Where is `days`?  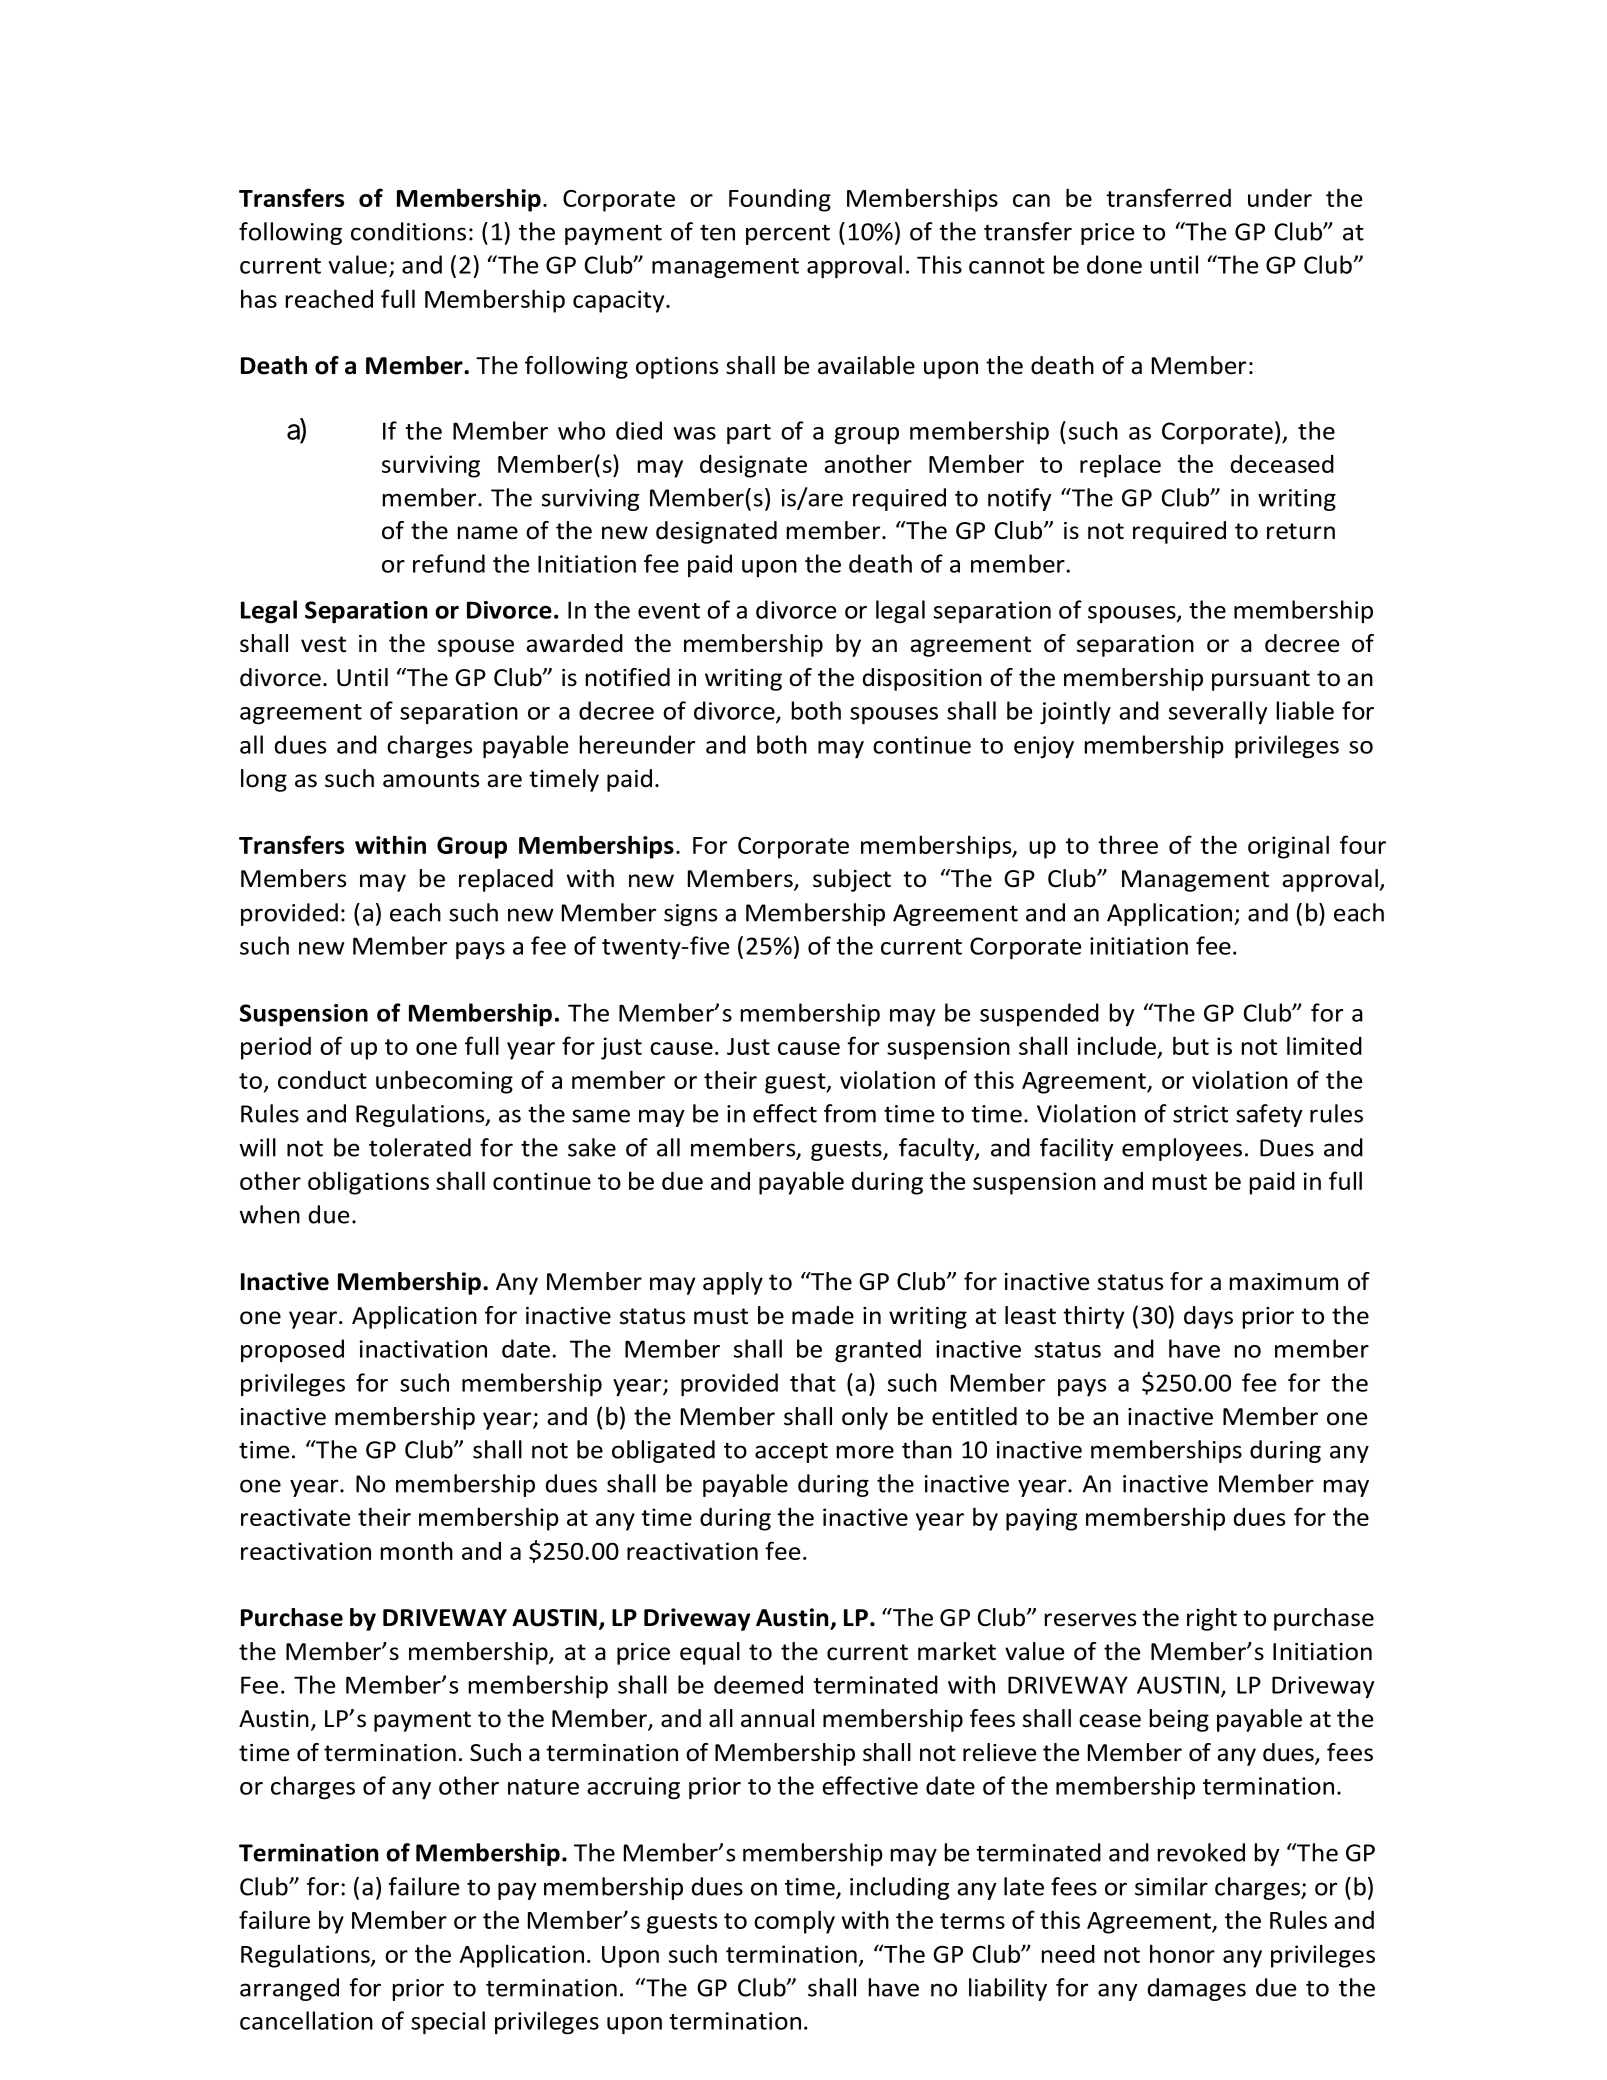 days is located at coordinates (1208, 1317).
